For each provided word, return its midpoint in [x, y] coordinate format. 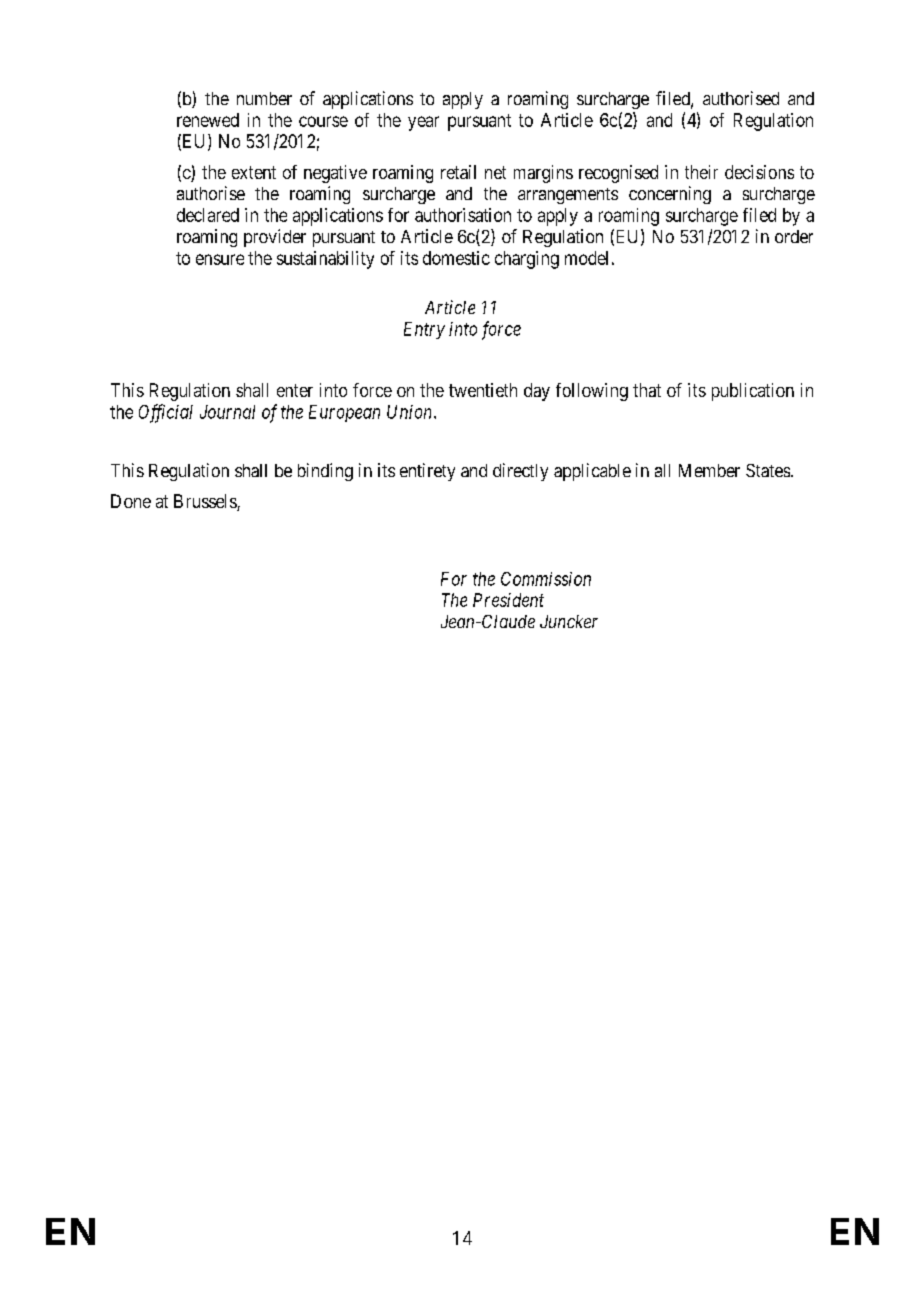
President [508, 600]
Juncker [569, 621]
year [423, 123]
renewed [208, 120]
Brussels [206, 502]
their [701, 172]
